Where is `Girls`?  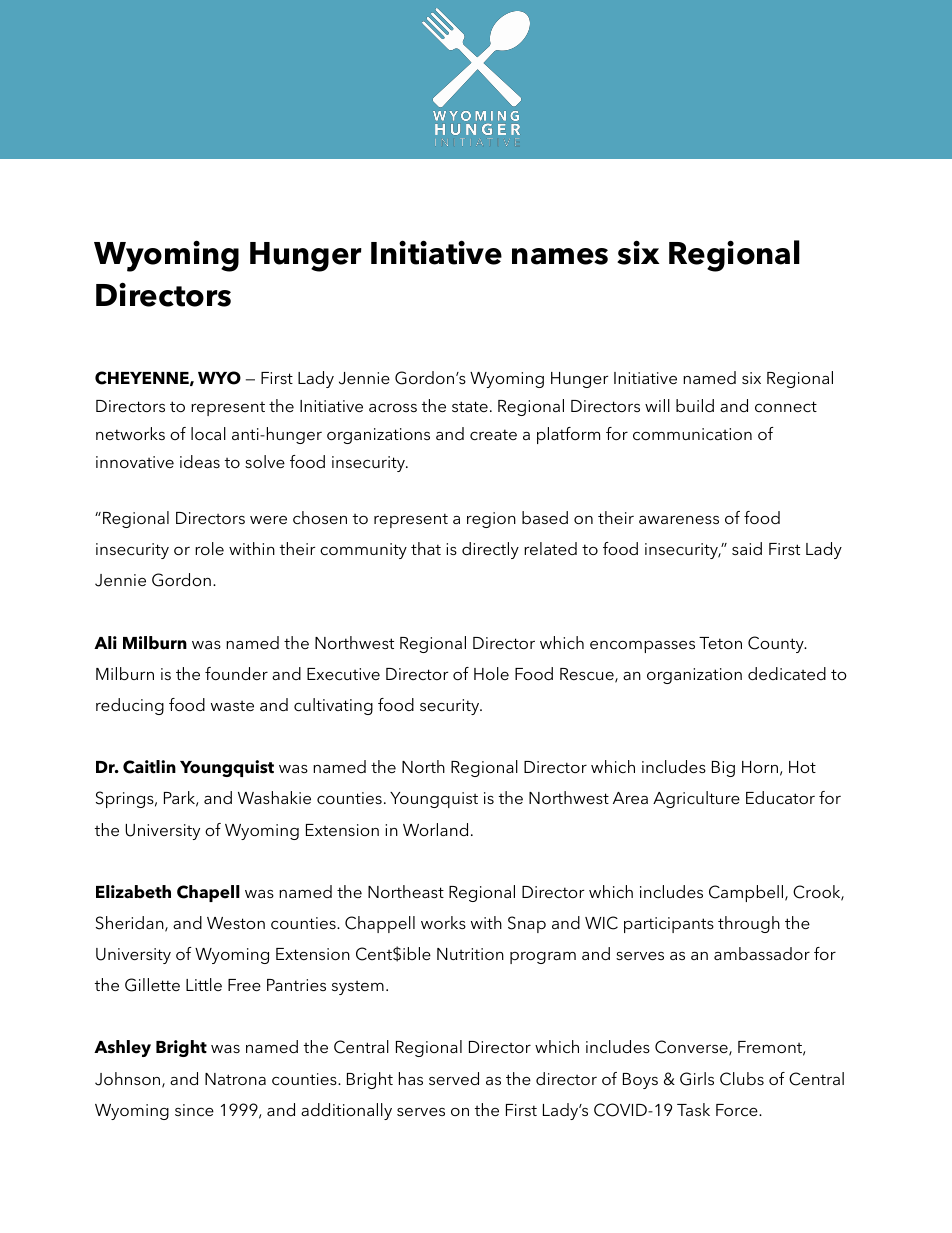
Girls is located at coordinates (697, 1079).
